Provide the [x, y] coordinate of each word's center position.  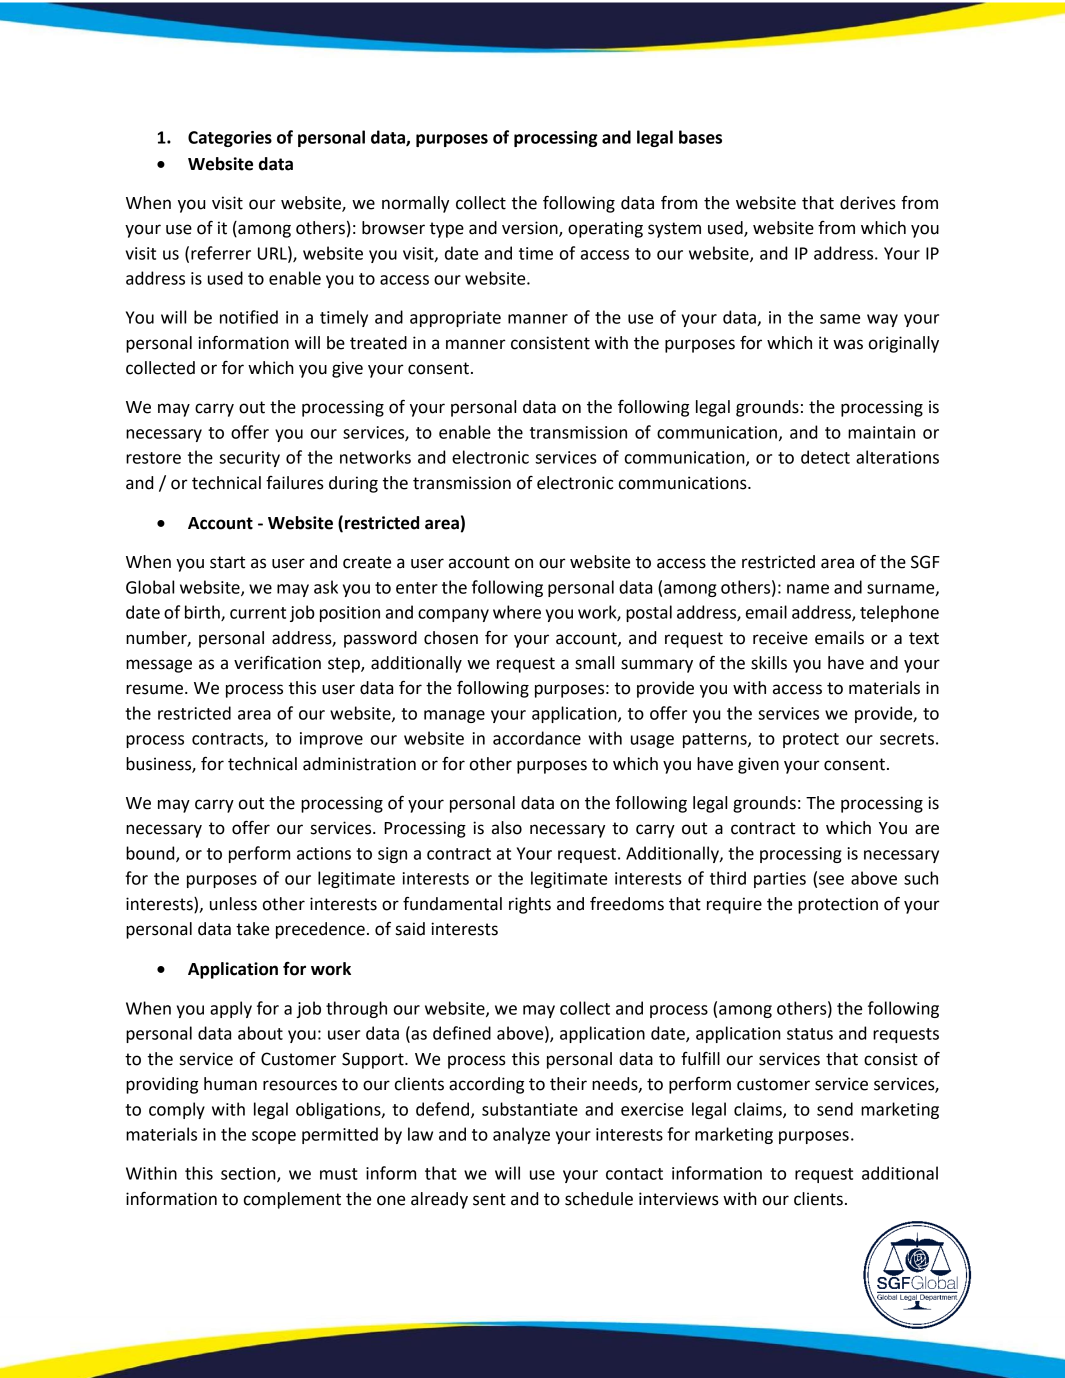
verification [277, 663]
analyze [521, 1135]
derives [868, 203]
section [249, 1174]
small [594, 663]
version [531, 229]
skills [769, 663]
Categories [230, 139]
